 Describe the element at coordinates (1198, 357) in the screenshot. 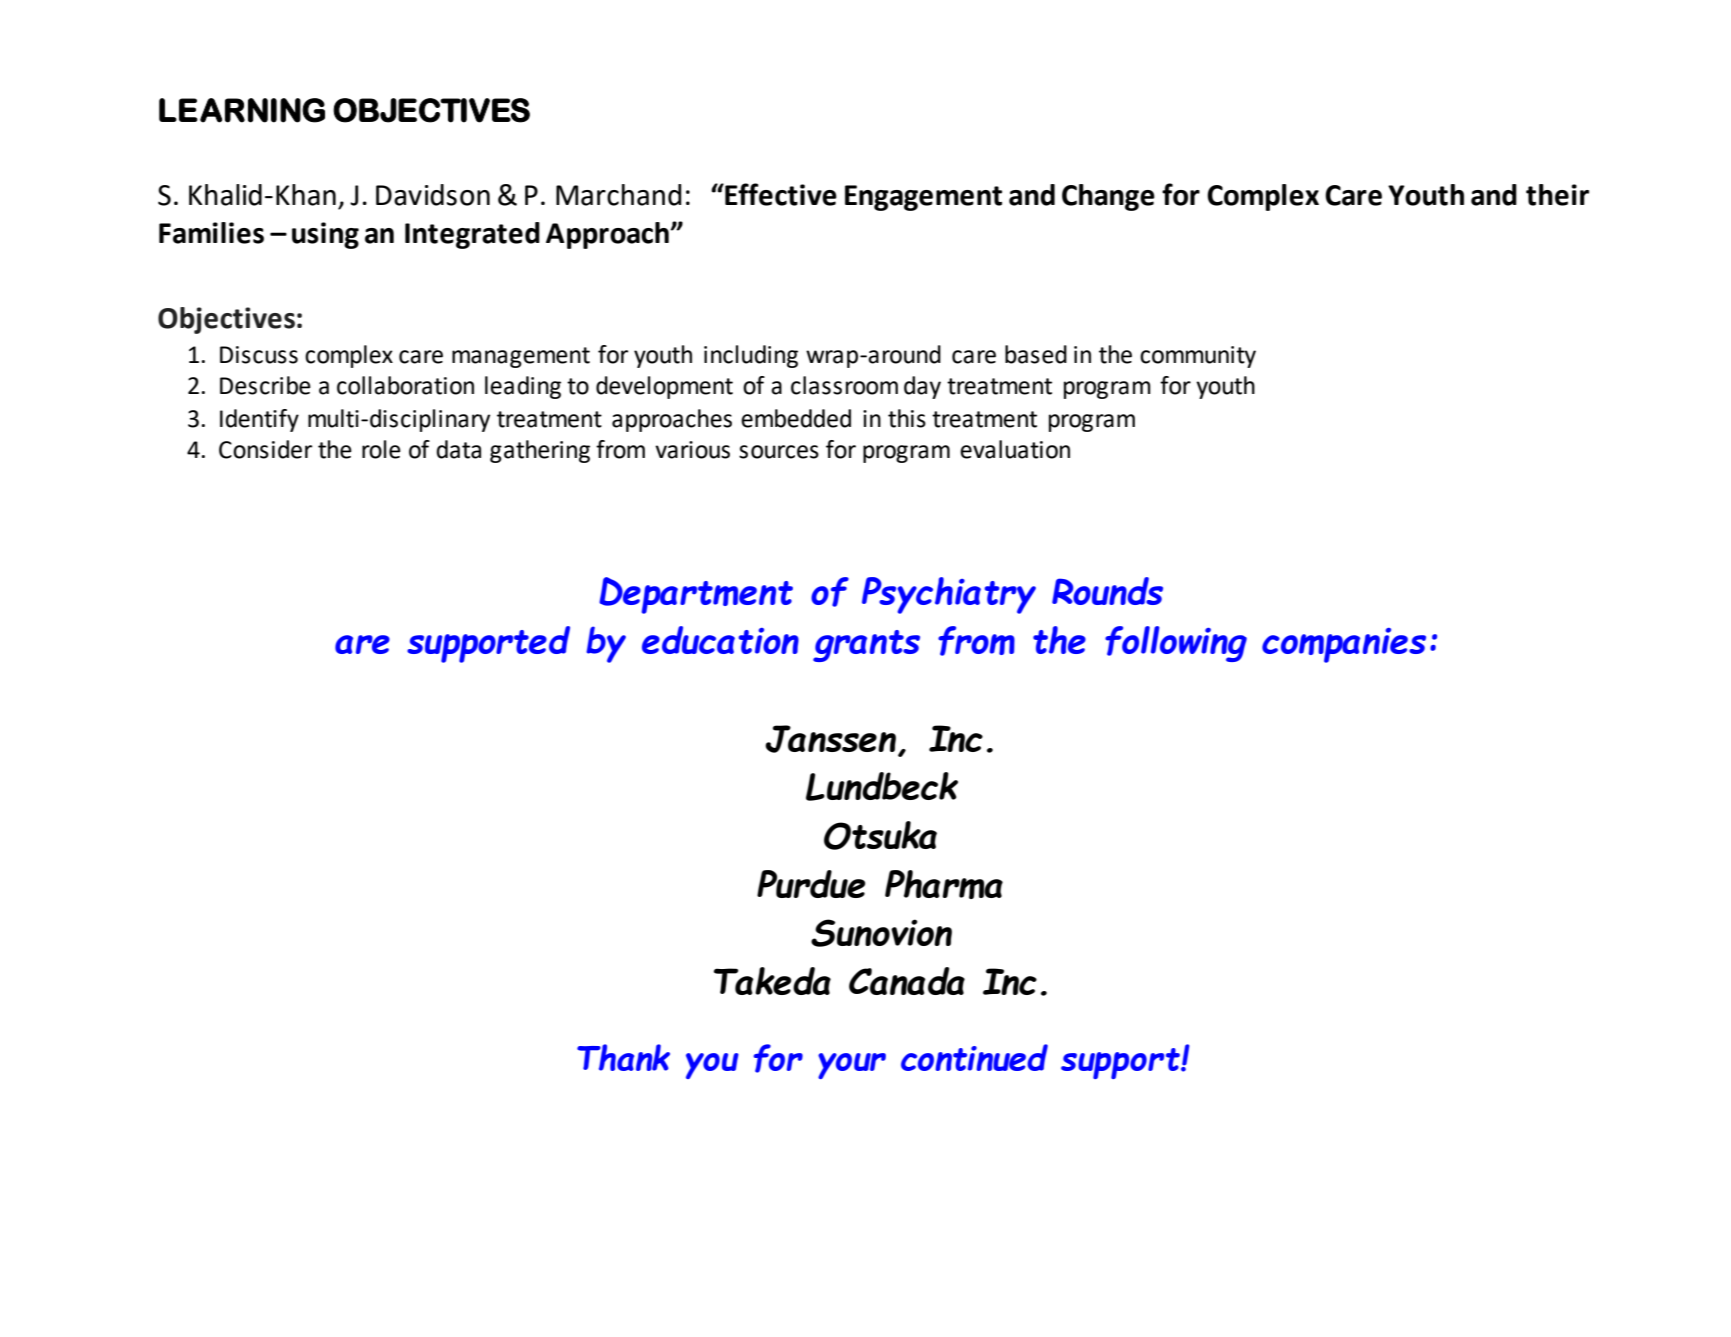

I see `community` at that location.
